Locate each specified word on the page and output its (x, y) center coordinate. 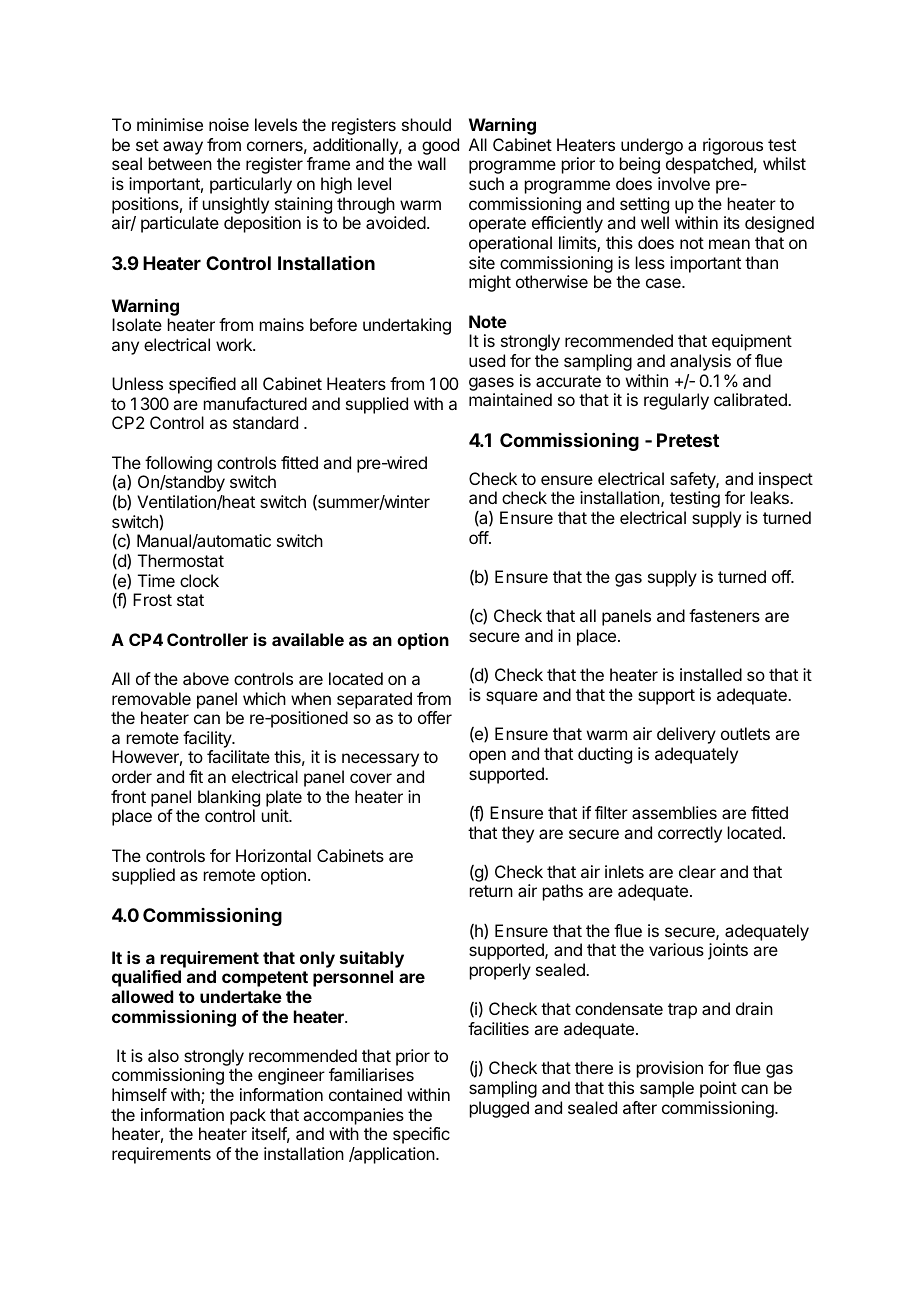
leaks (771, 497)
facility (208, 739)
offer (435, 717)
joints (728, 951)
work (235, 344)
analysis (700, 362)
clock (199, 580)
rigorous (733, 146)
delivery (686, 735)
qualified (146, 978)
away (183, 148)
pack (248, 1116)
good (440, 146)
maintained (510, 399)
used (487, 360)
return (491, 891)
